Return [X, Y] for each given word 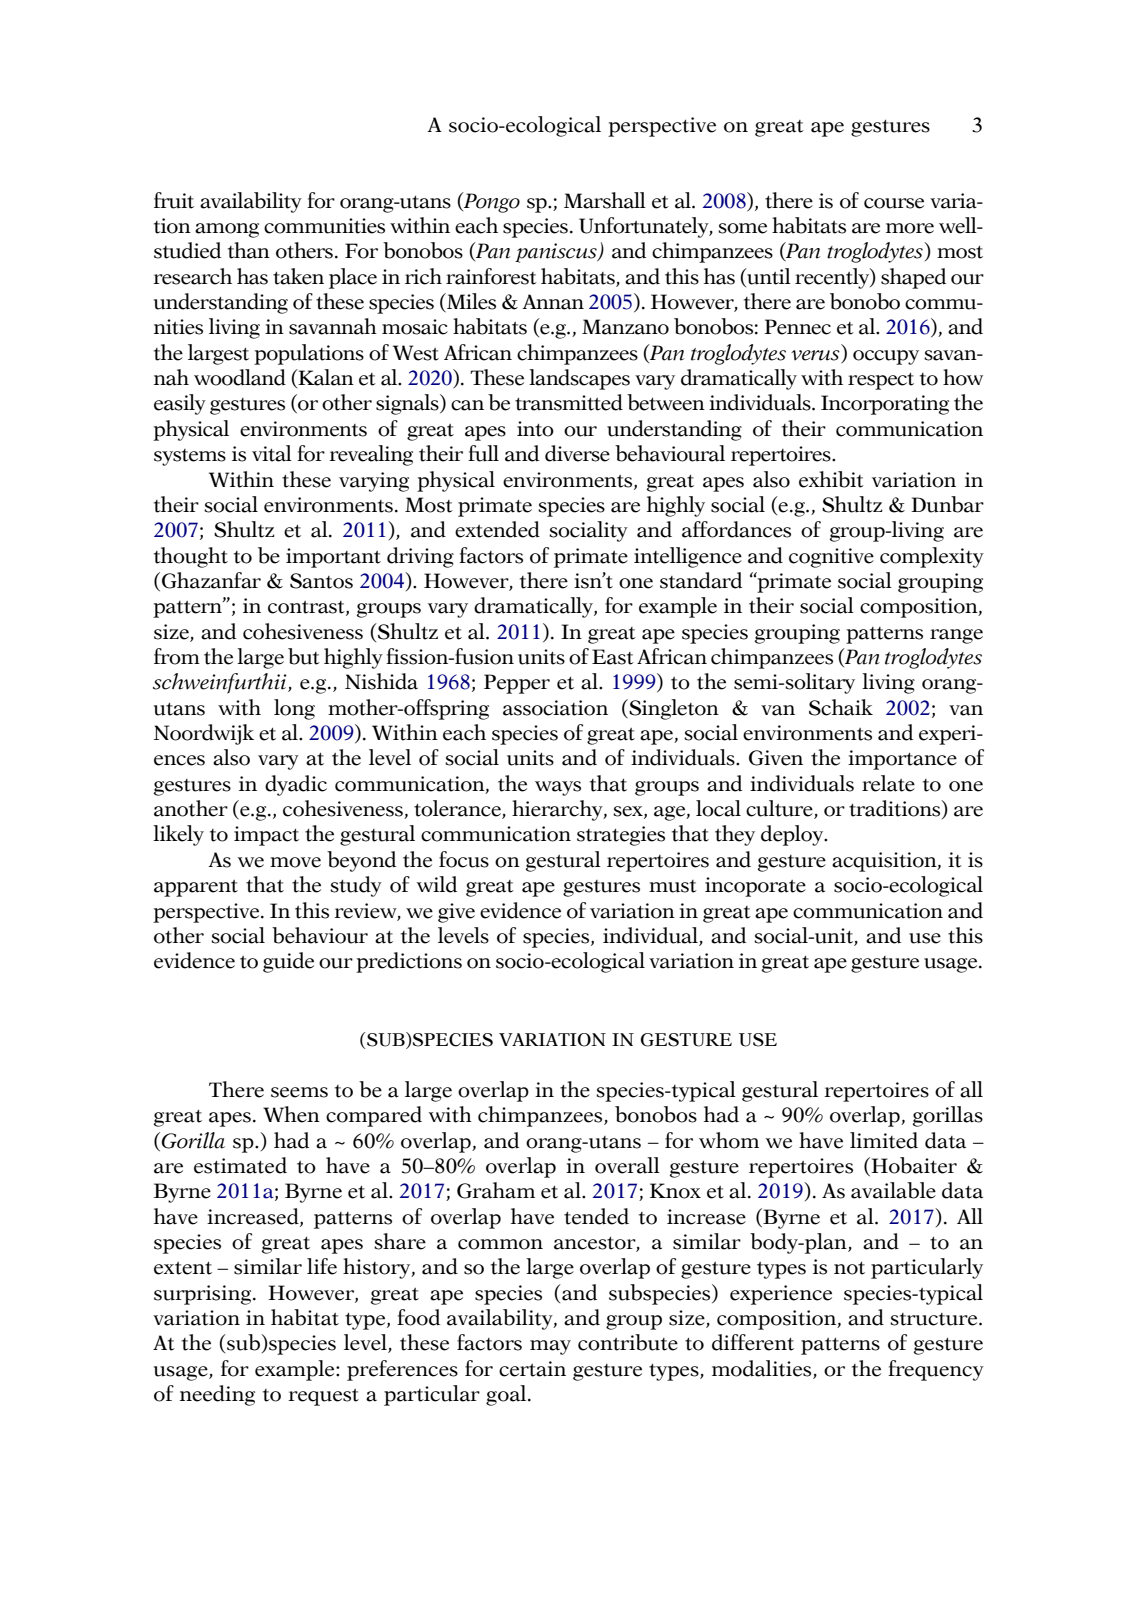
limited [884, 1140]
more [910, 228]
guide [288, 962]
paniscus [557, 253]
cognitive [831, 558]
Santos [321, 581]
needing [217, 1395]
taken [298, 276]
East [613, 657]
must [673, 886]
